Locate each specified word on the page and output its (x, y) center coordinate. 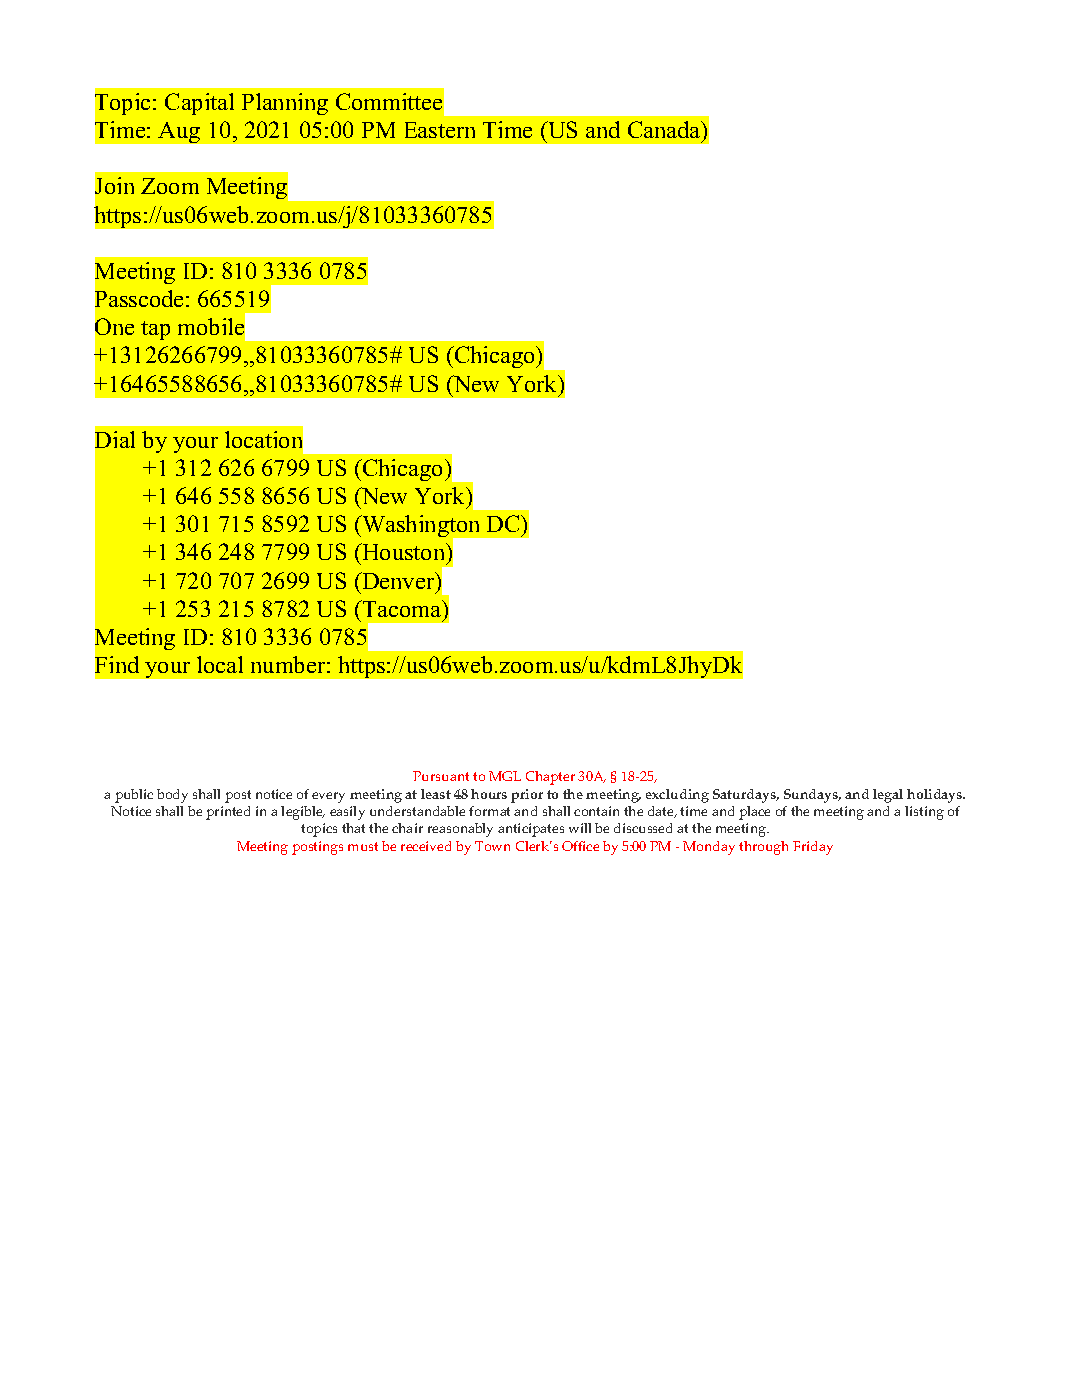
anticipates (531, 830)
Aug (179, 132)
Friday (813, 848)
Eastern (440, 130)
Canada (665, 129)
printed (228, 813)
